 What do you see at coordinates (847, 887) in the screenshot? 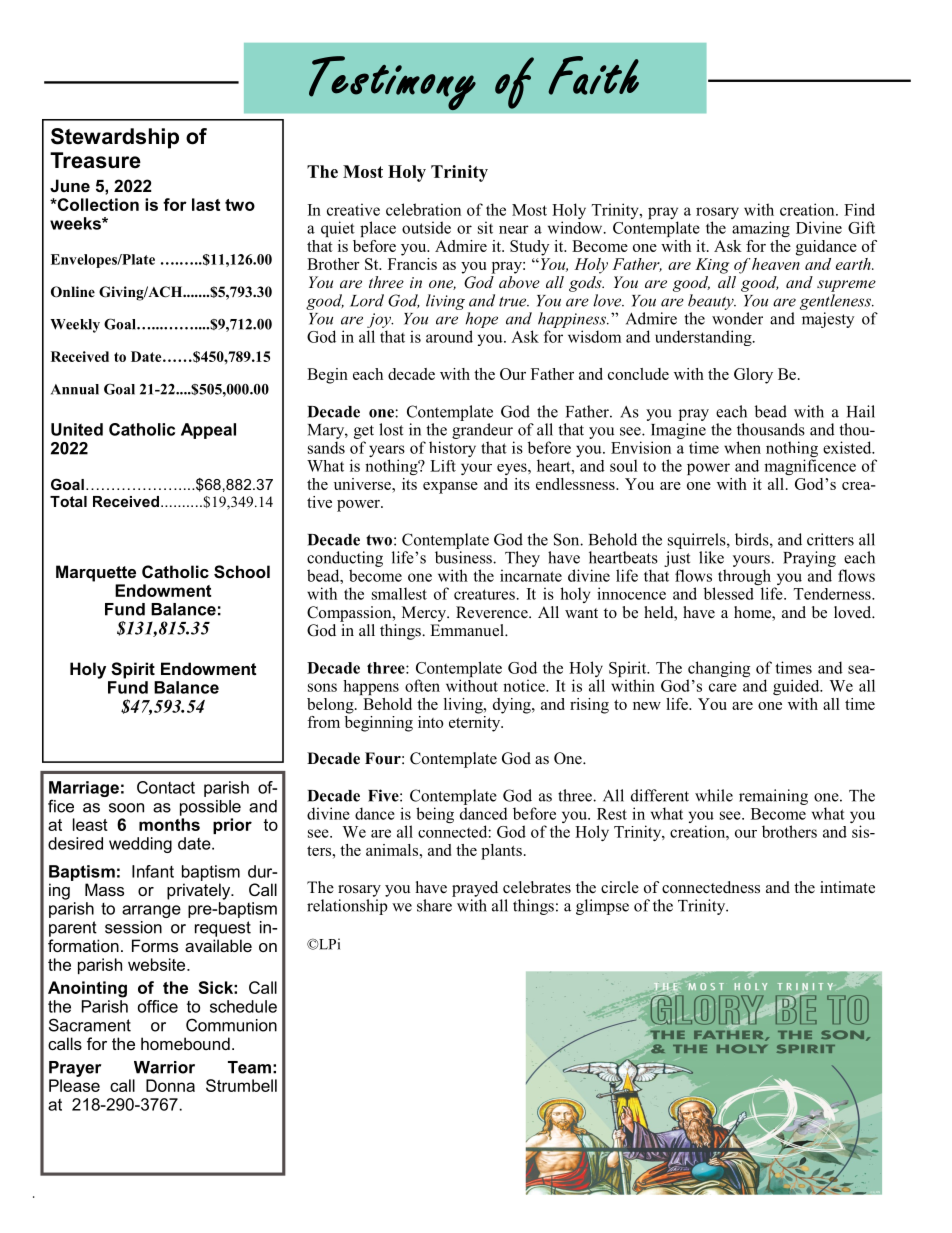
I see `intimate` at bounding box center [847, 887].
